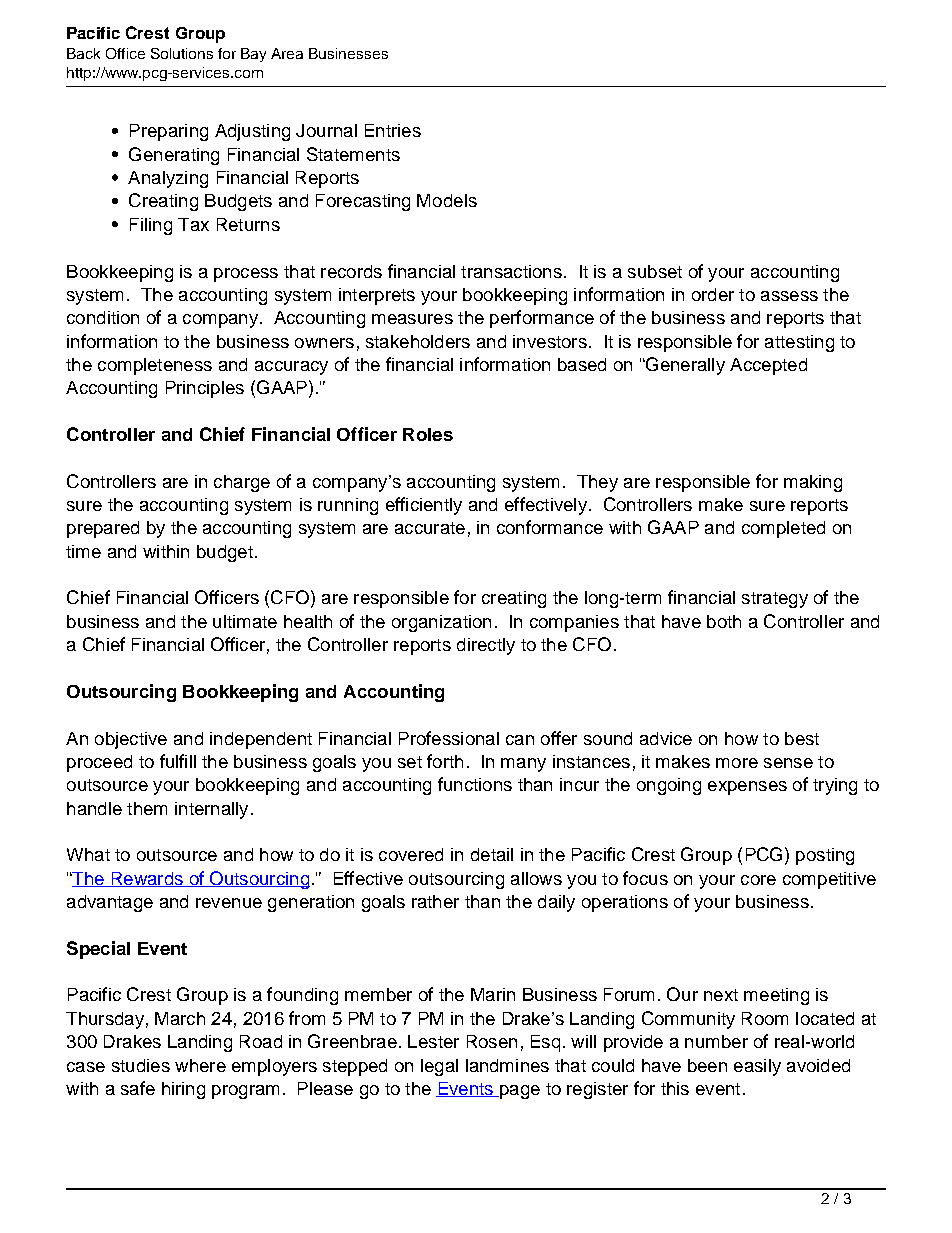 The width and height of the screenshot is (952, 1233). Describe the element at coordinates (147, 879) in the screenshot. I see `Rewards` at that location.
